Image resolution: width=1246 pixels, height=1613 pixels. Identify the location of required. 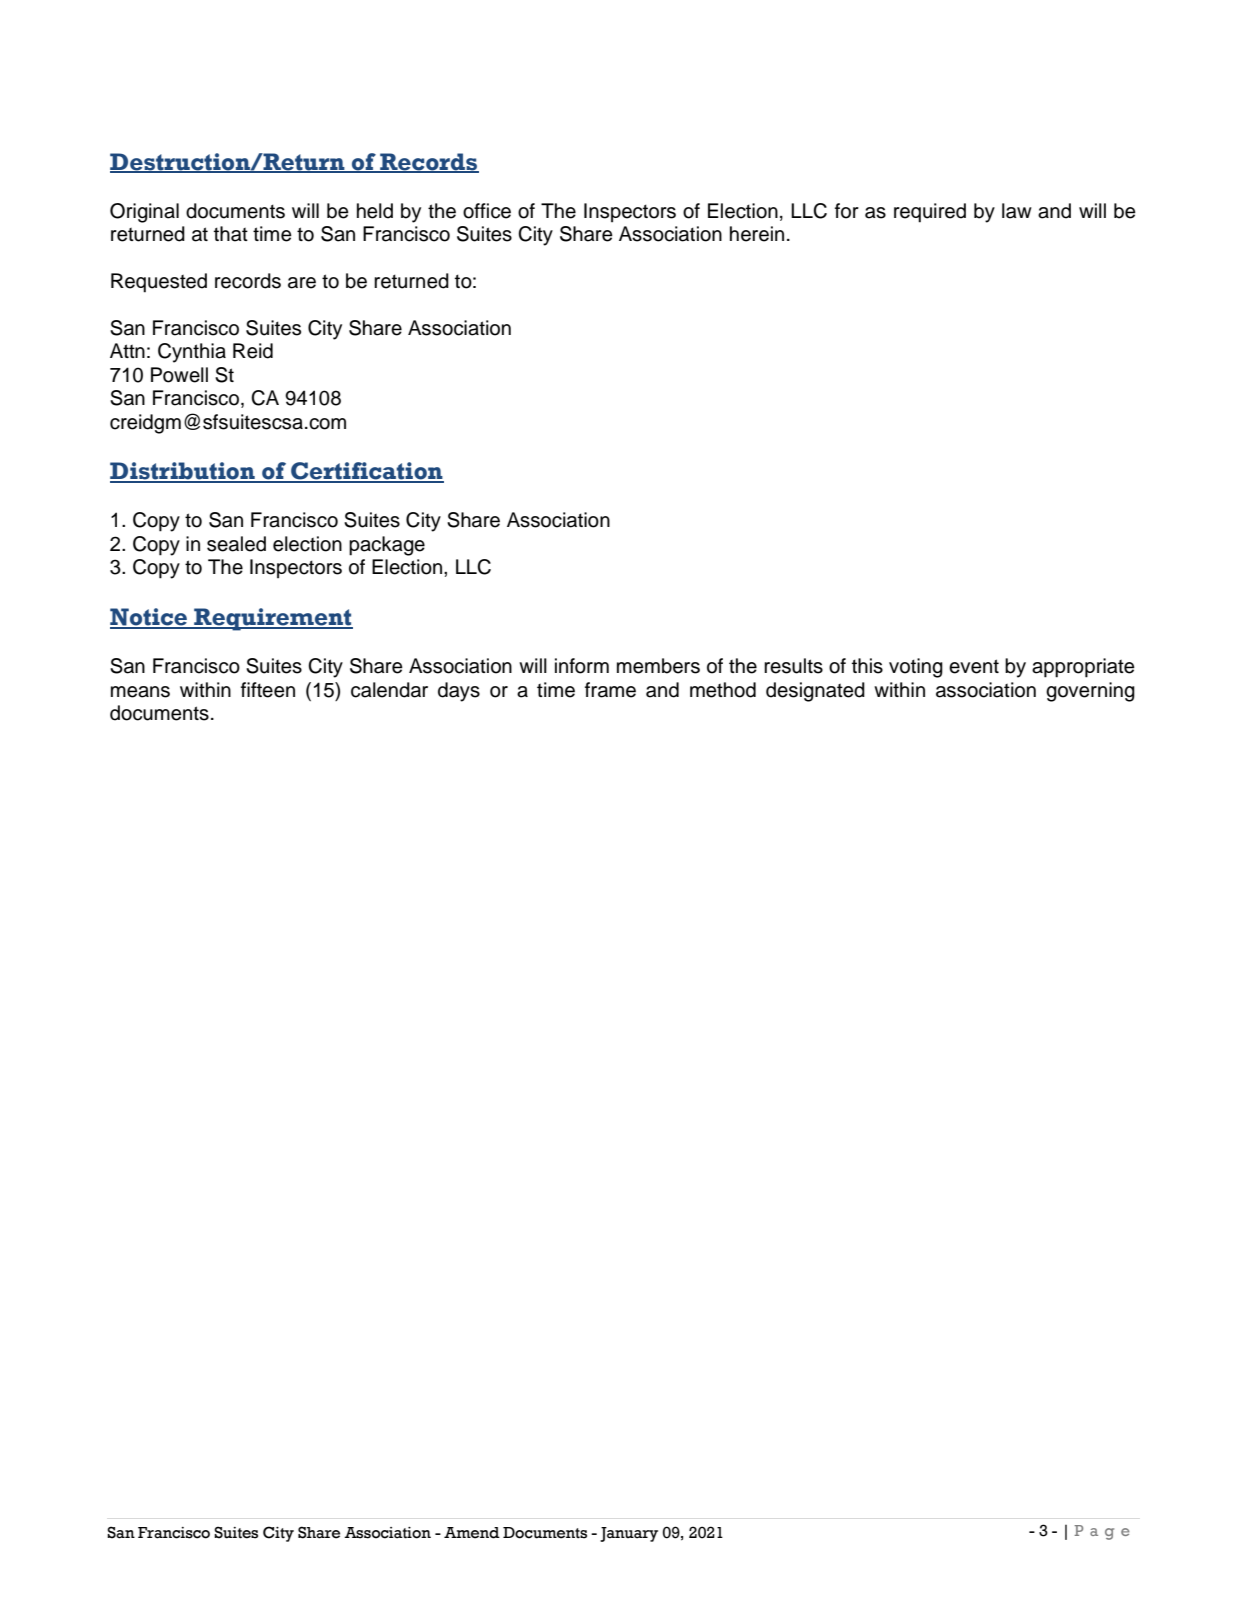
(930, 213).
